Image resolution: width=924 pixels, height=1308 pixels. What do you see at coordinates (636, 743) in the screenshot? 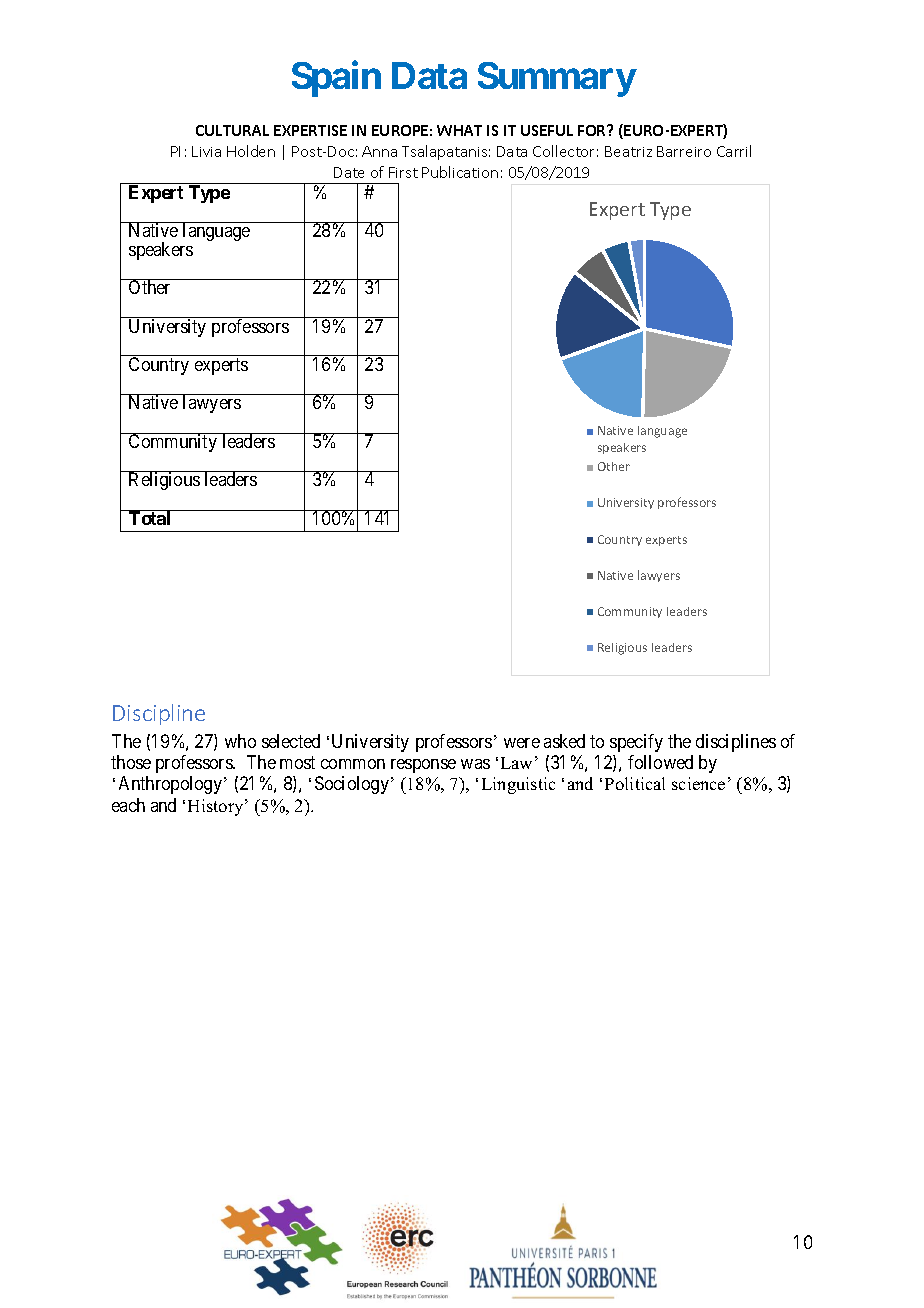
I see `specify` at bounding box center [636, 743].
